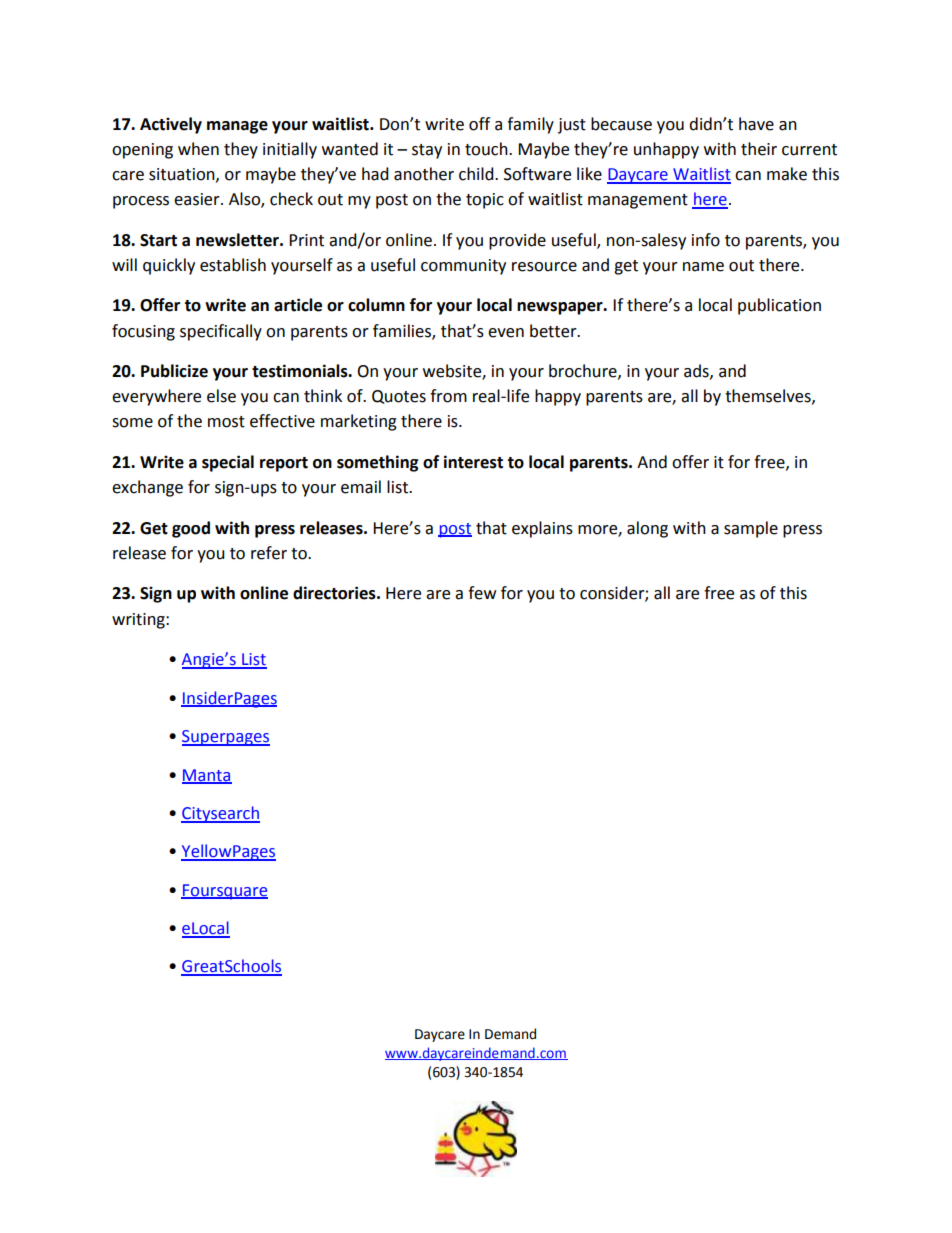  I want to click on few, so click(482, 593).
